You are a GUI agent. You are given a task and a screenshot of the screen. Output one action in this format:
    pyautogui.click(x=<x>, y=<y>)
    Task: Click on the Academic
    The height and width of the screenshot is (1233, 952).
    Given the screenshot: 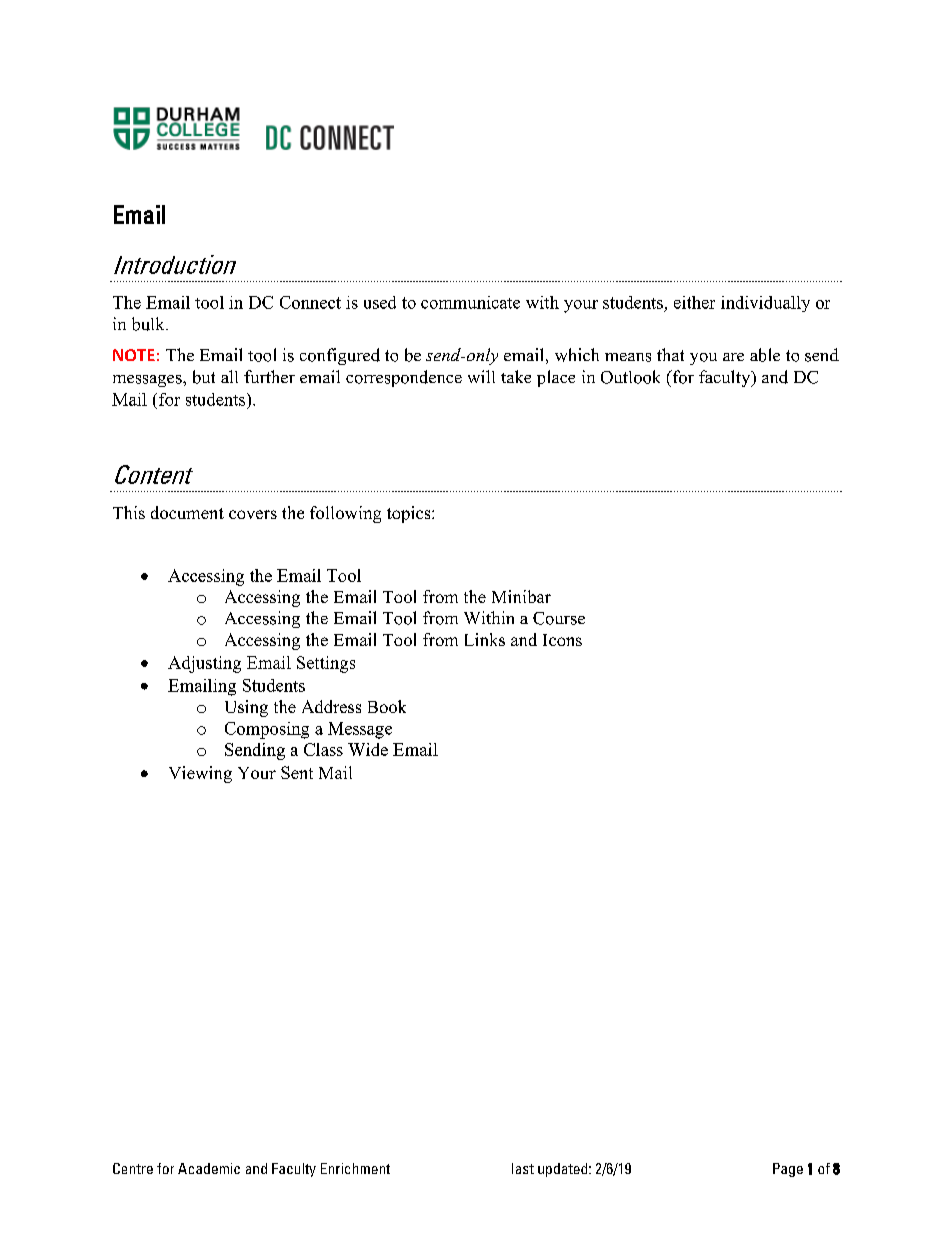 What is the action you would take?
    pyautogui.click(x=209, y=1168)
